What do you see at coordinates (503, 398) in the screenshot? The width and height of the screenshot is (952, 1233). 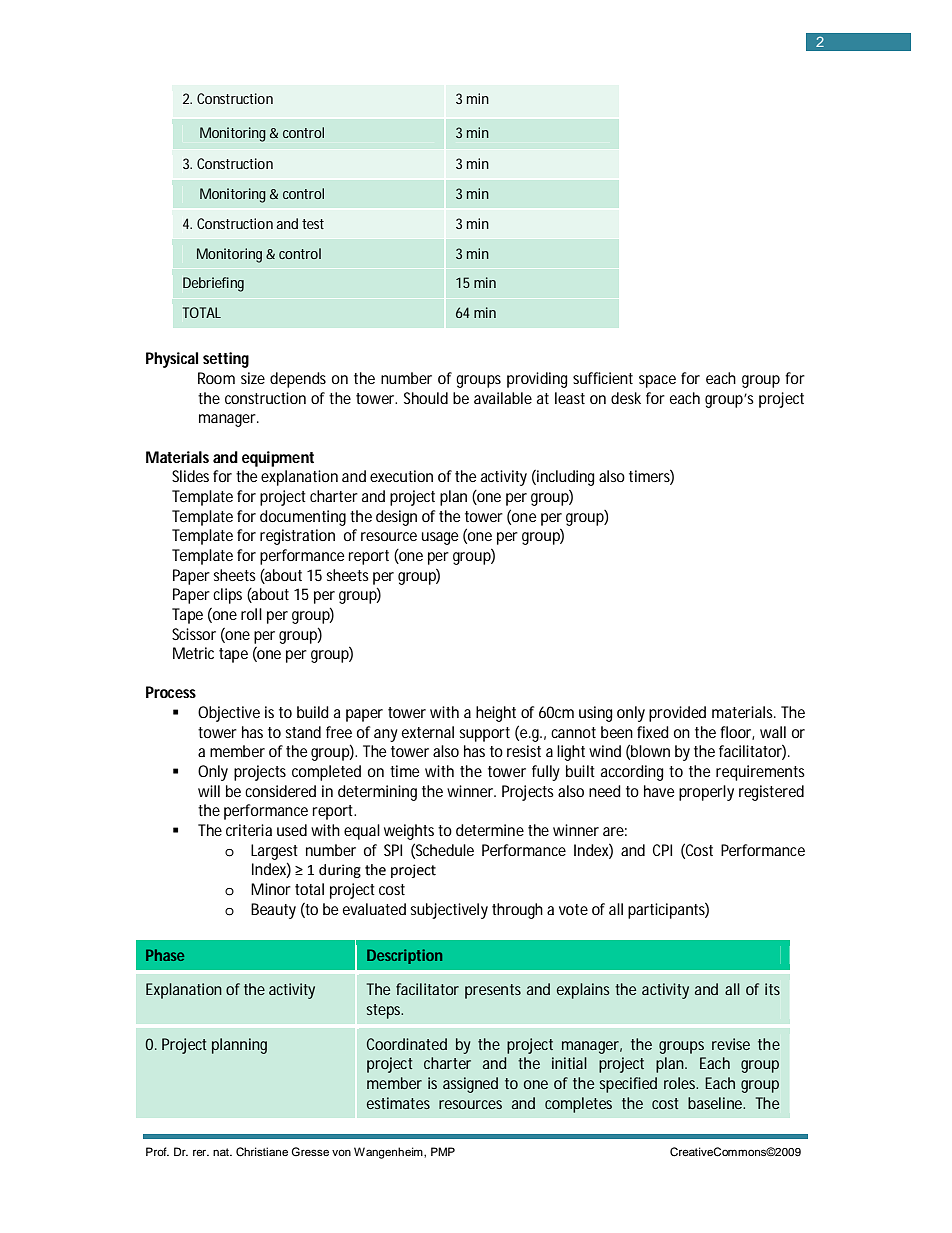 I see `available` at bounding box center [503, 398].
